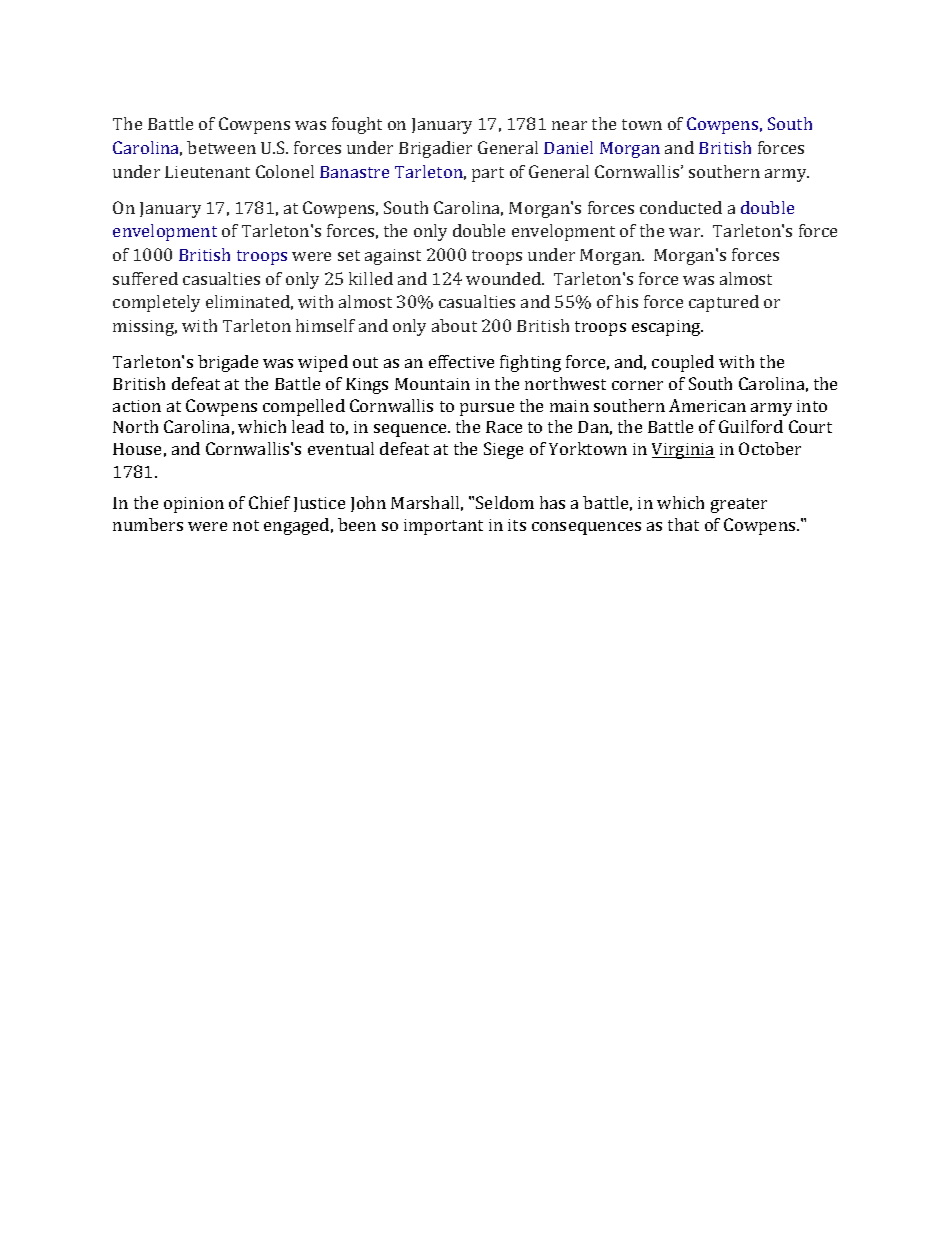 Image resolution: width=952 pixels, height=1233 pixels. I want to click on between, so click(221, 147).
